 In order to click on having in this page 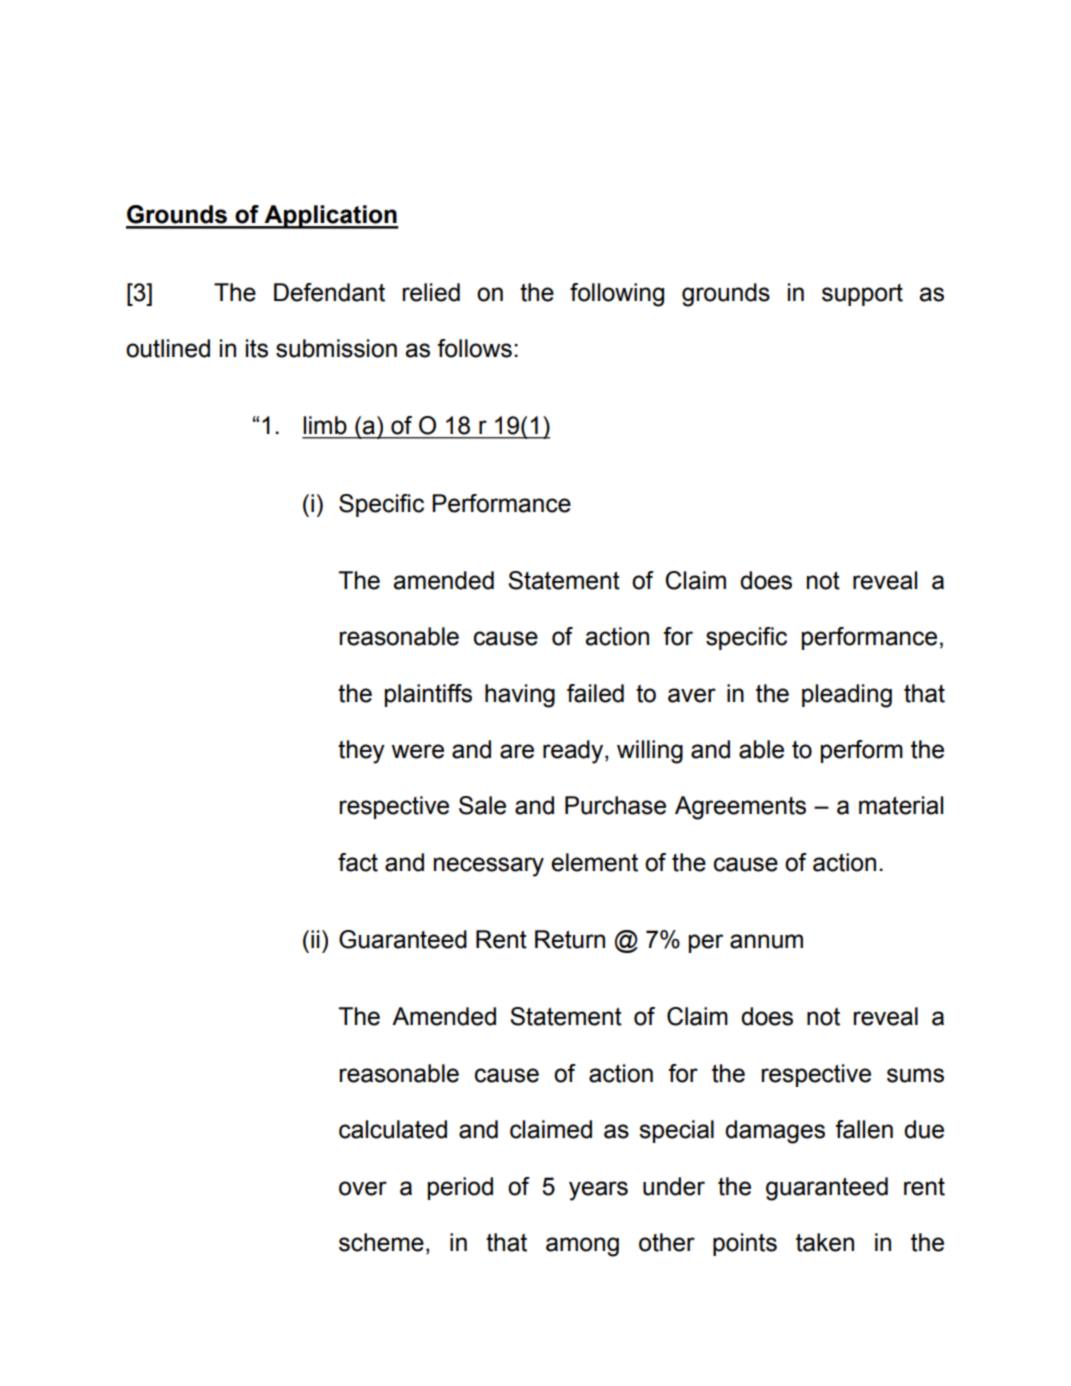, I will do `click(520, 696)`.
